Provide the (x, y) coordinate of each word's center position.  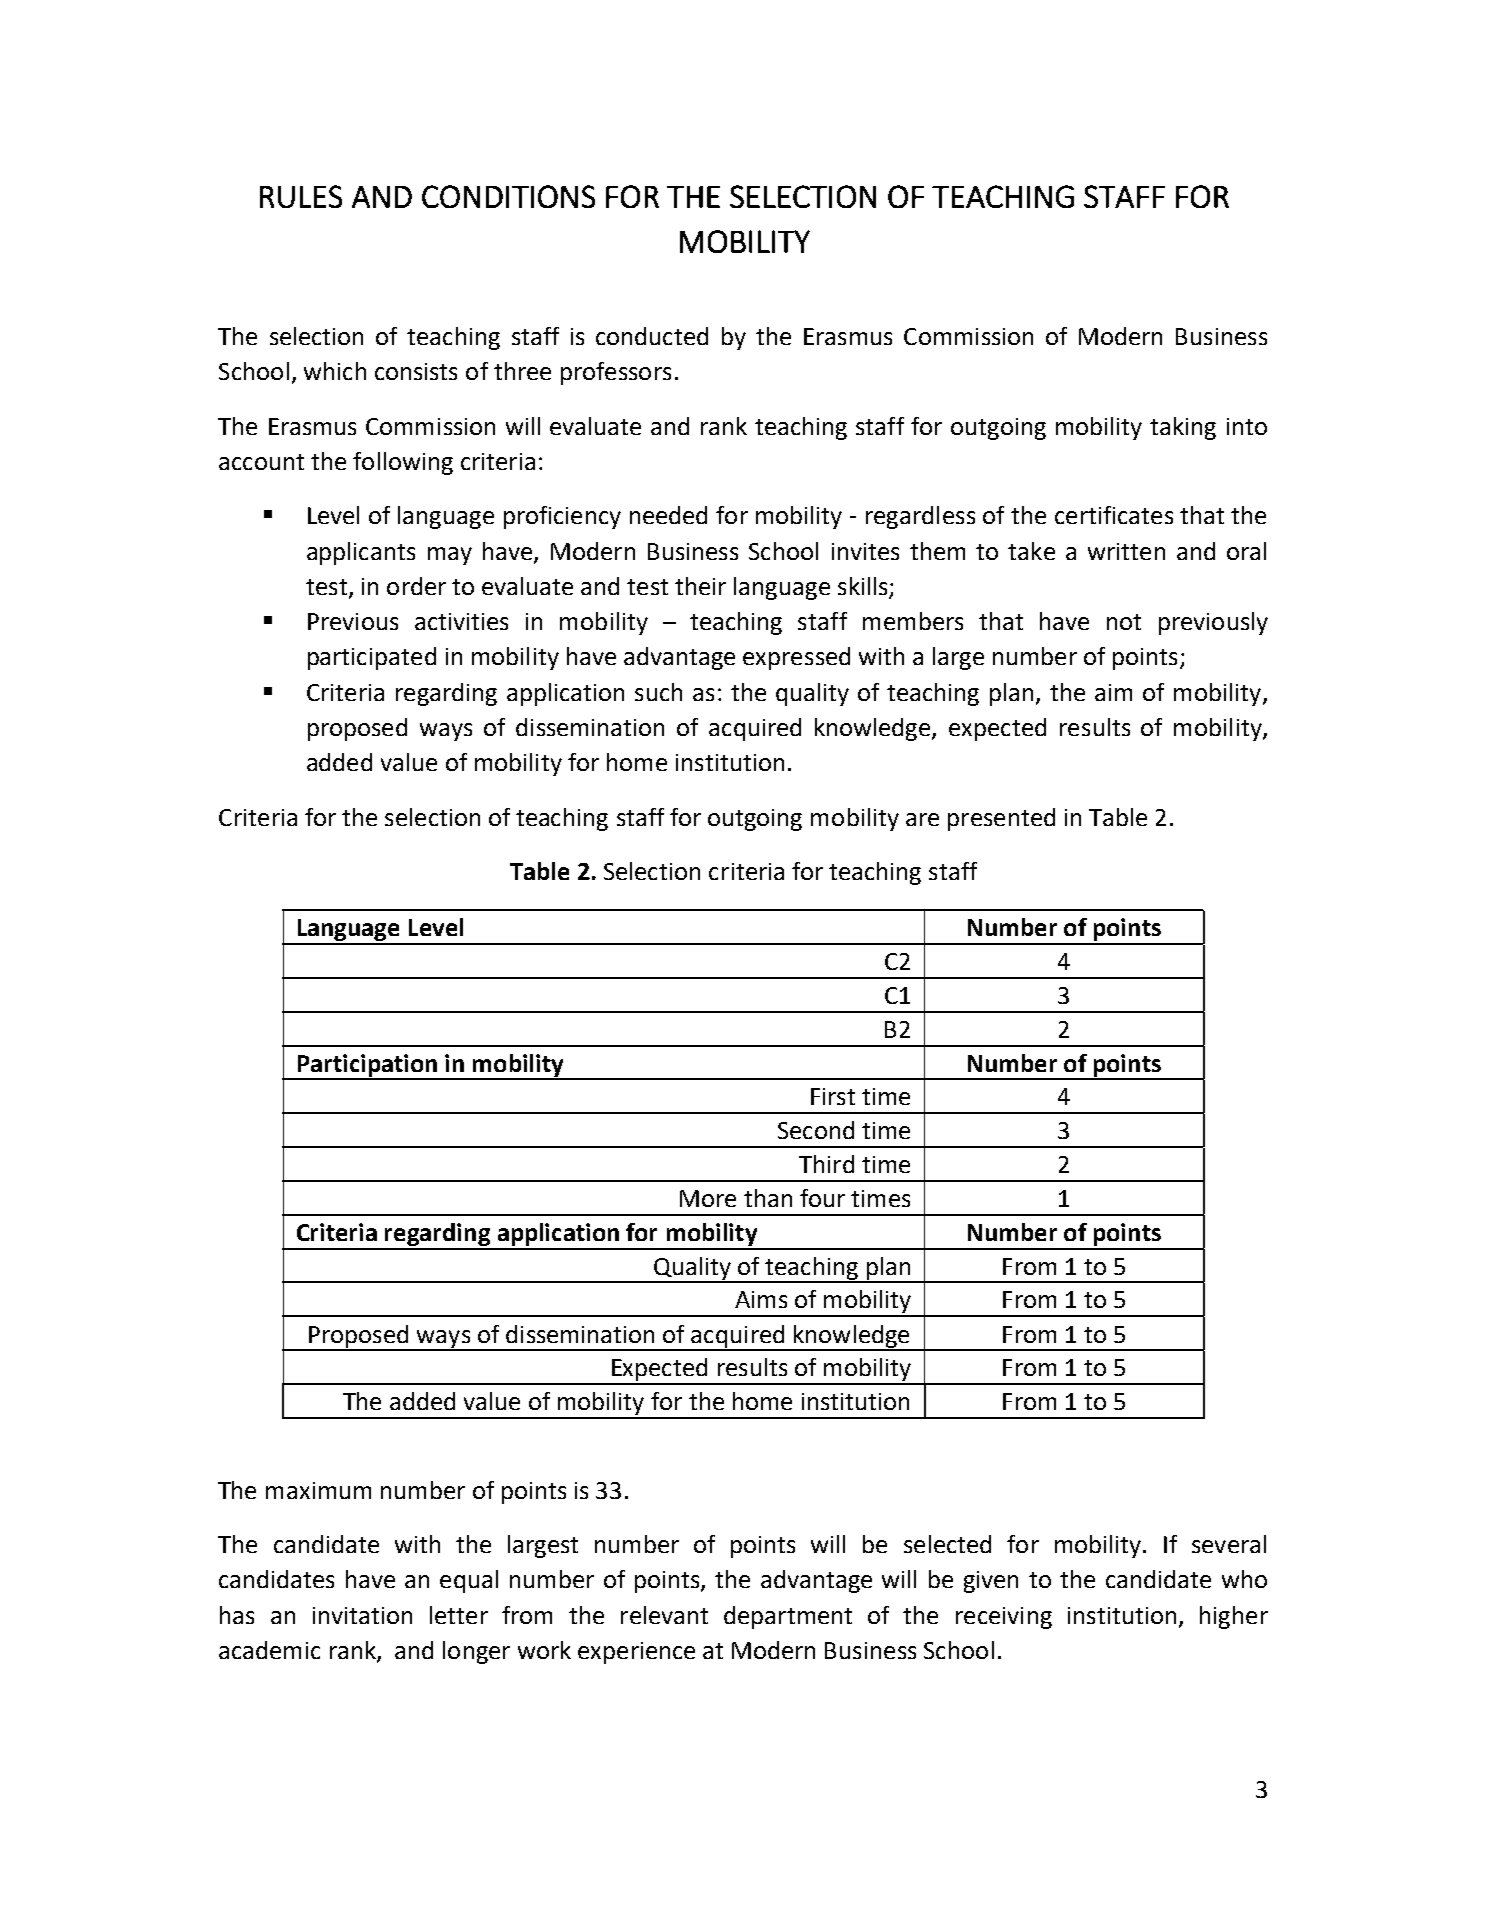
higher (1234, 1617)
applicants (361, 553)
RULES (301, 196)
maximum (318, 1490)
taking (1183, 428)
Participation (368, 1066)
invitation (362, 1615)
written (1126, 551)
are (922, 819)
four (822, 1198)
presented (1001, 819)
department (788, 1617)
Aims (761, 1299)
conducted (652, 336)
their (700, 586)
